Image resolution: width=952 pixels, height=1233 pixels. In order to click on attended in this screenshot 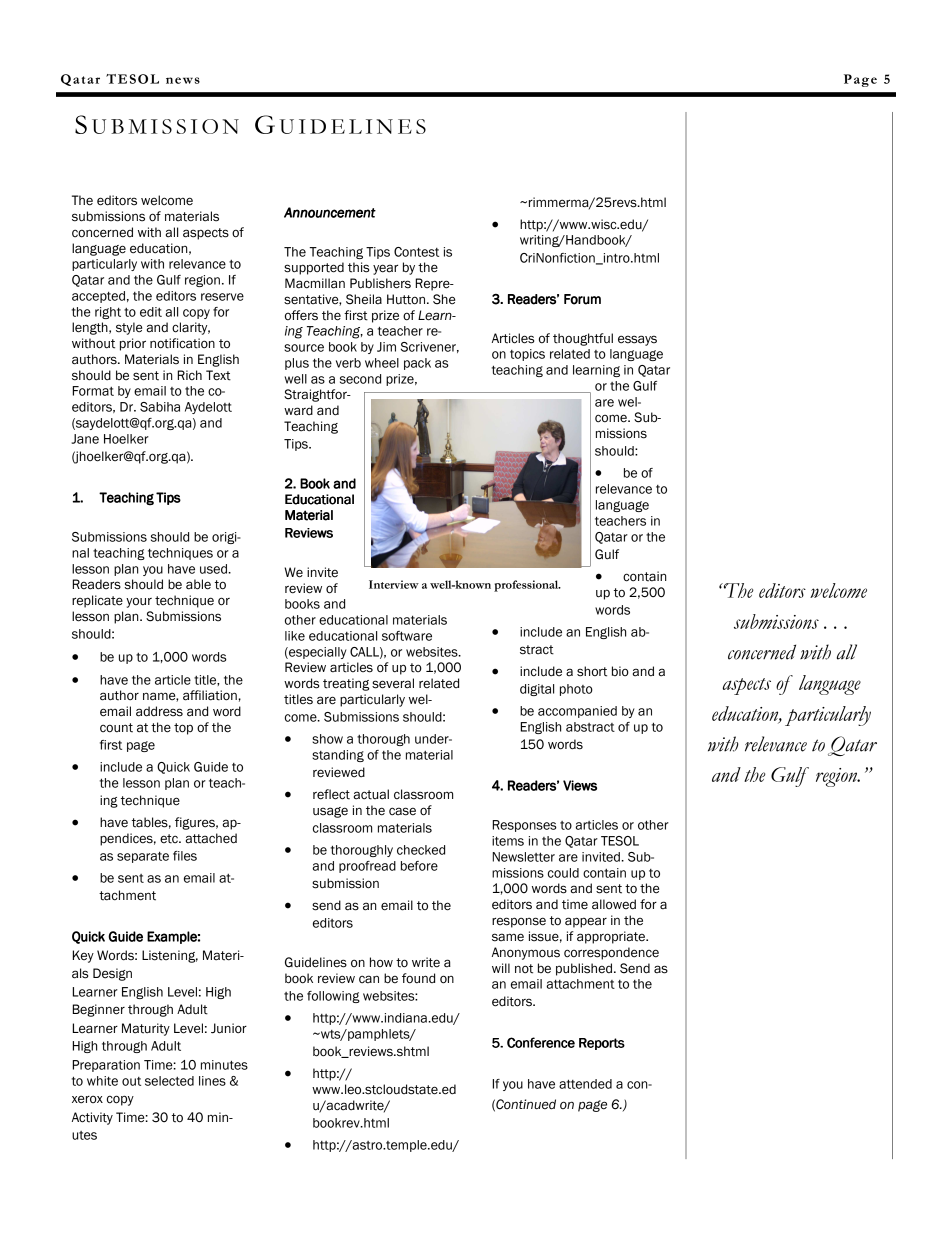, I will do `click(585, 1084)`.
